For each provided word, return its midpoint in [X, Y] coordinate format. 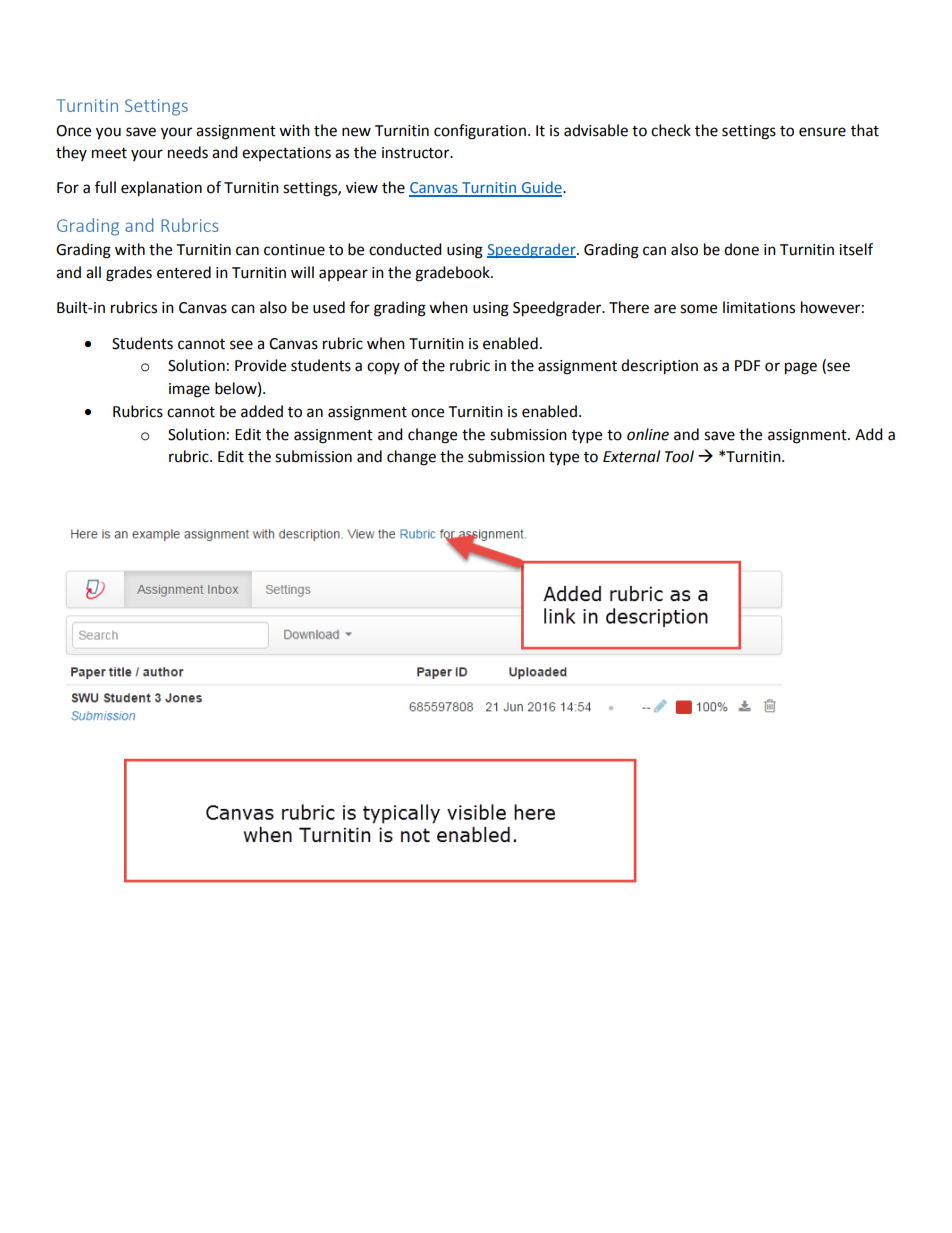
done [741, 249]
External [631, 456]
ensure [822, 132]
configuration [480, 132]
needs [188, 152]
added [262, 411]
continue [294, 250]
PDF [747, 365]
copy [383, 368]
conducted [405, 249]
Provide [260, 365]
